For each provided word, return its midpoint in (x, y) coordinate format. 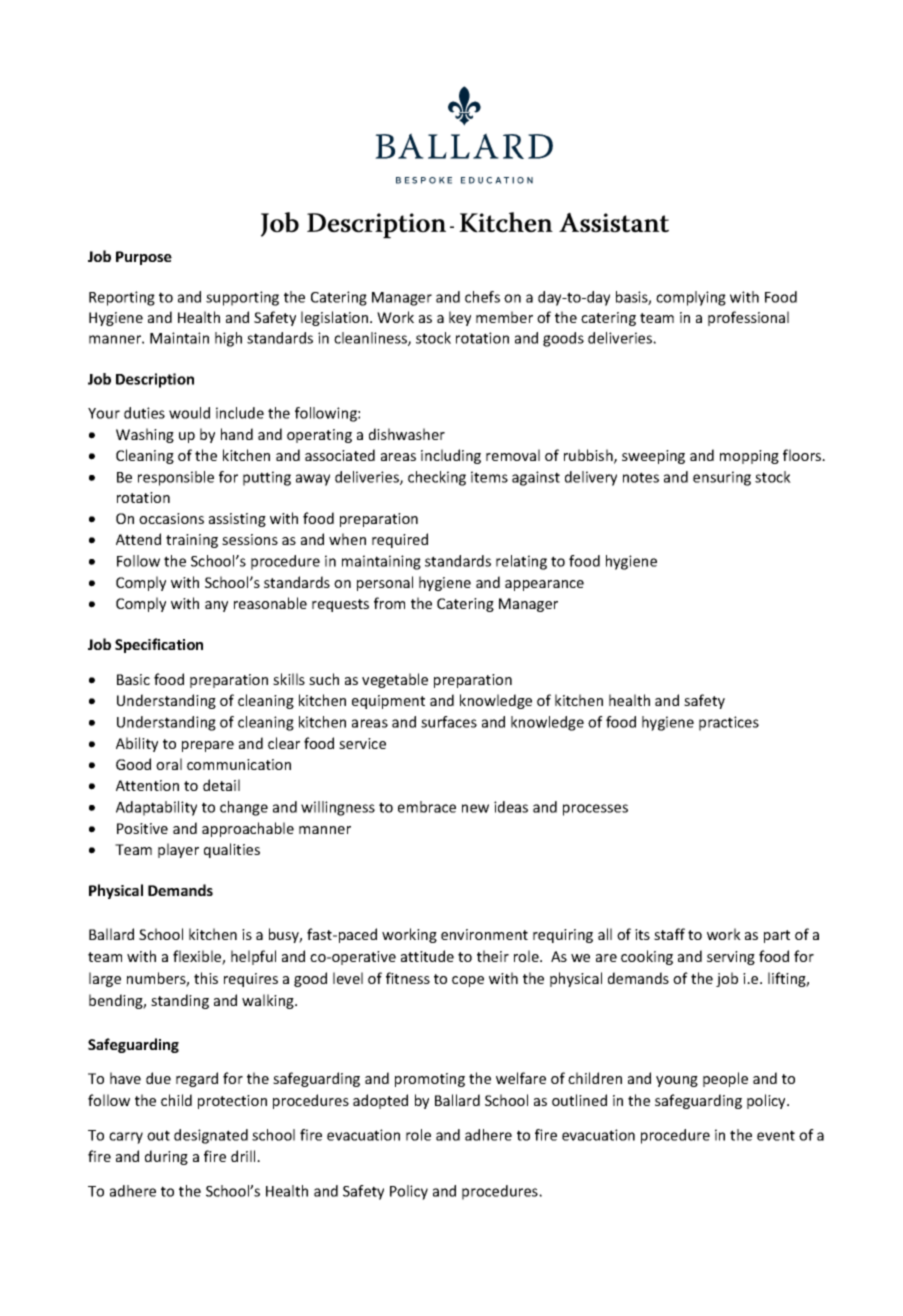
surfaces (449, 722)
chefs (482, 297)
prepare (208, 746)
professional (748, 318)
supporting (242, 298)
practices (729, 723)
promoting (430, 1080)
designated (211, 1136)
